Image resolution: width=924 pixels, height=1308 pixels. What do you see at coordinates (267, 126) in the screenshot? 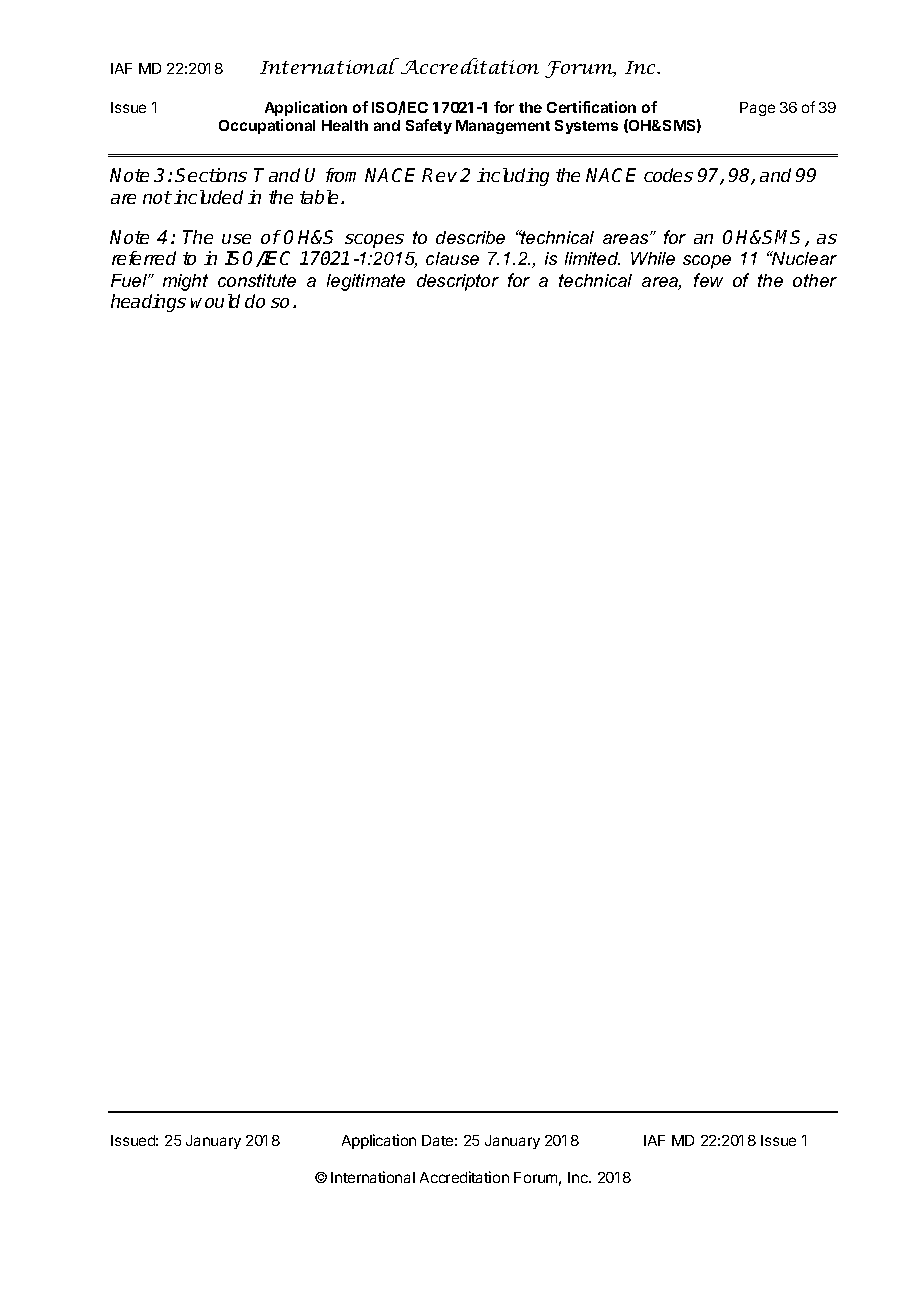
I see `Occupational` at bounding box center [267, 126].
